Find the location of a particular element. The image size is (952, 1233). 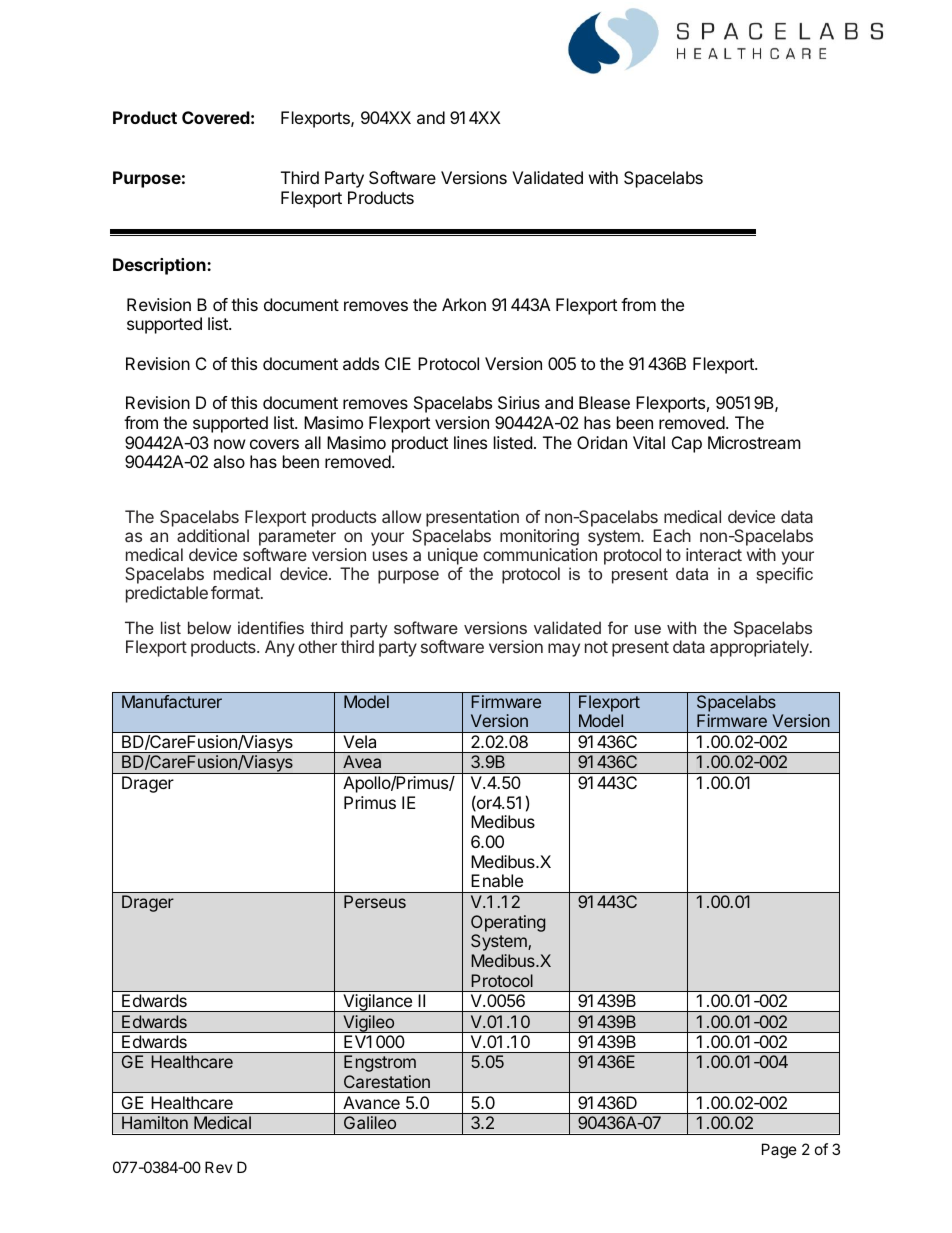

appropriately is located at coordinates (760, 648).
